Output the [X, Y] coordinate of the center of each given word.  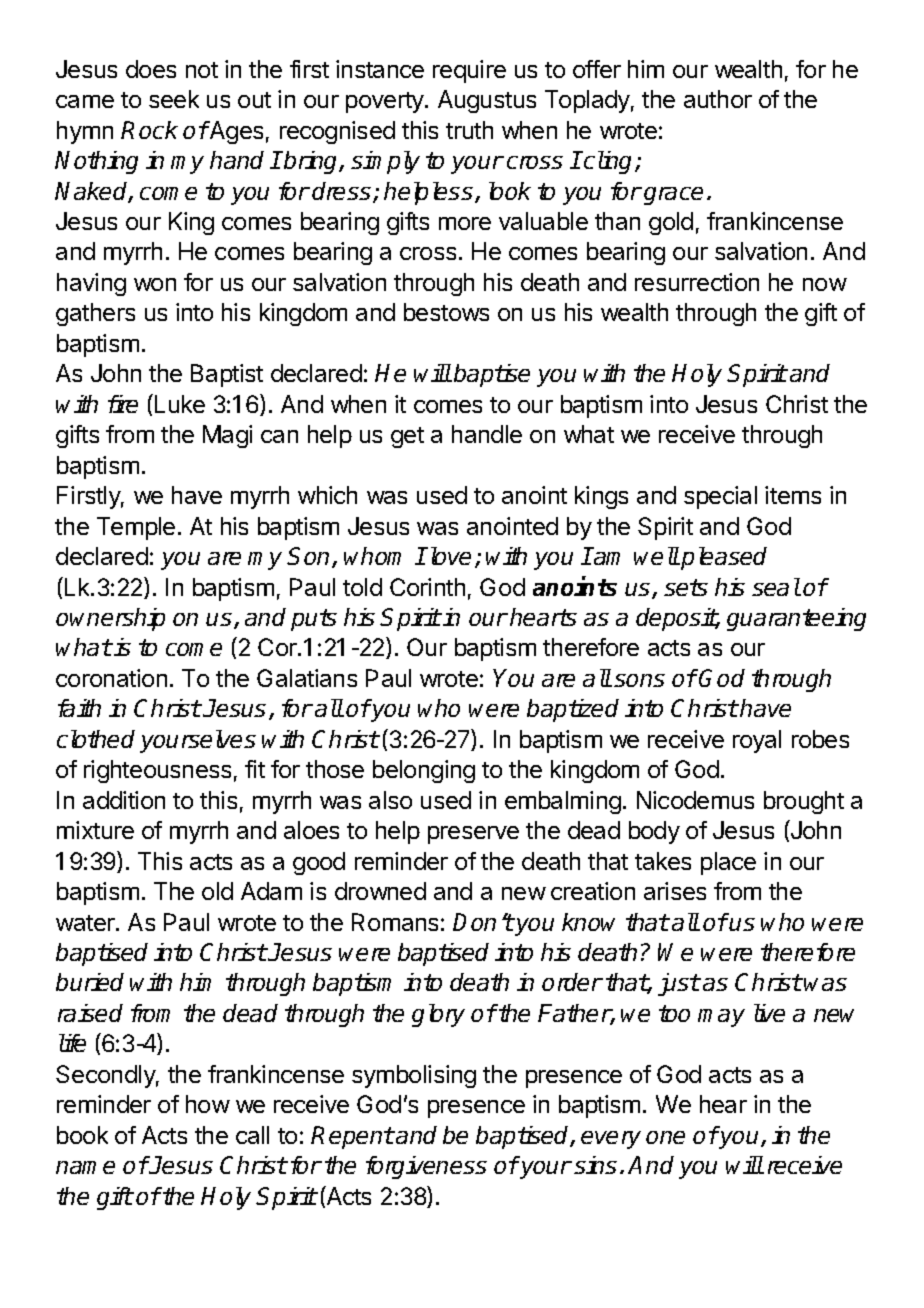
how [208, 1104]
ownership [110, 619]
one [665, 1137]
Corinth [427, 587]
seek [174, 99]
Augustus [487, 101]
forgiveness [426, 1167]
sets [686, 587]
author [718, 99]
